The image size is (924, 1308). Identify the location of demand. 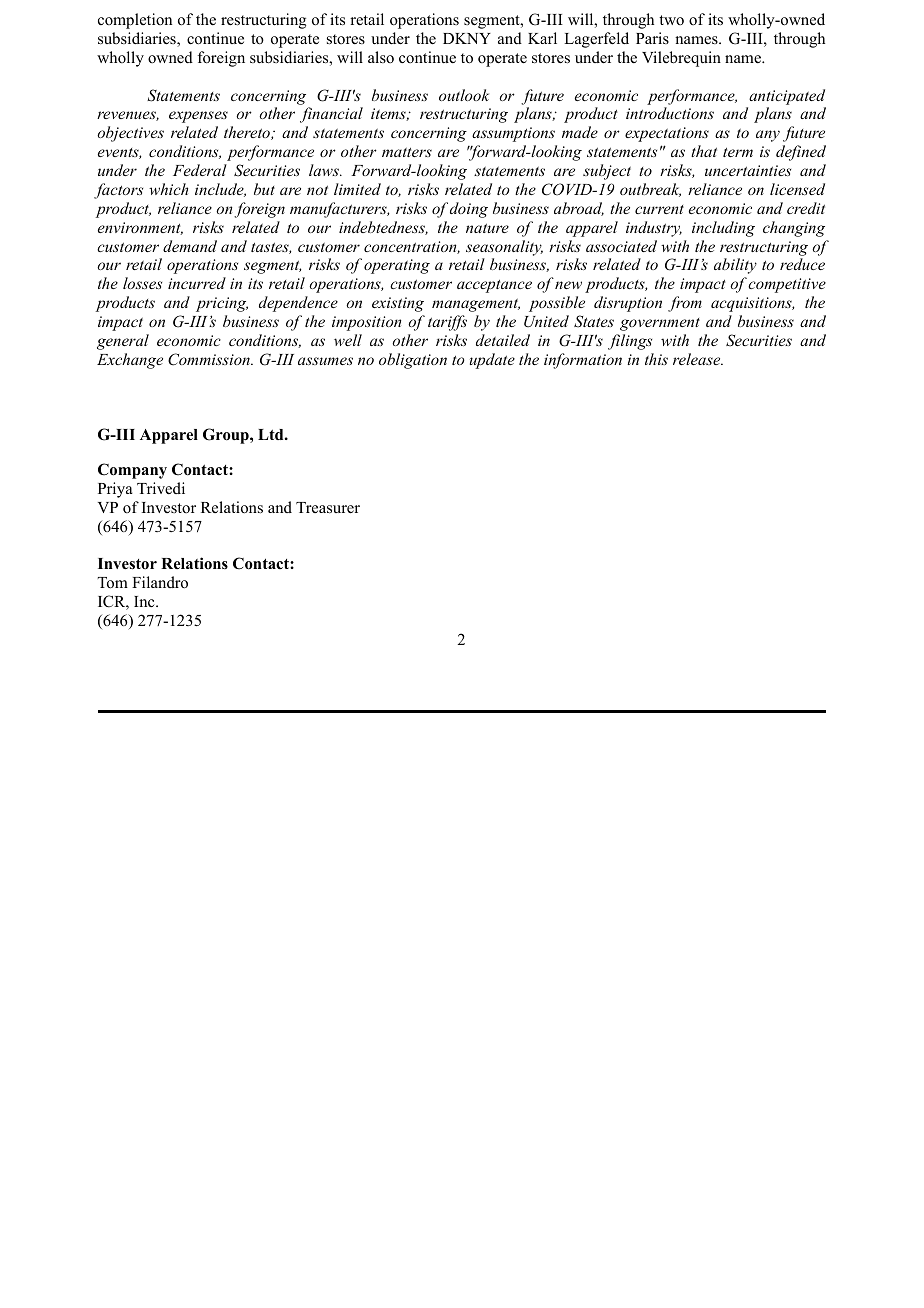
(190, 246).
